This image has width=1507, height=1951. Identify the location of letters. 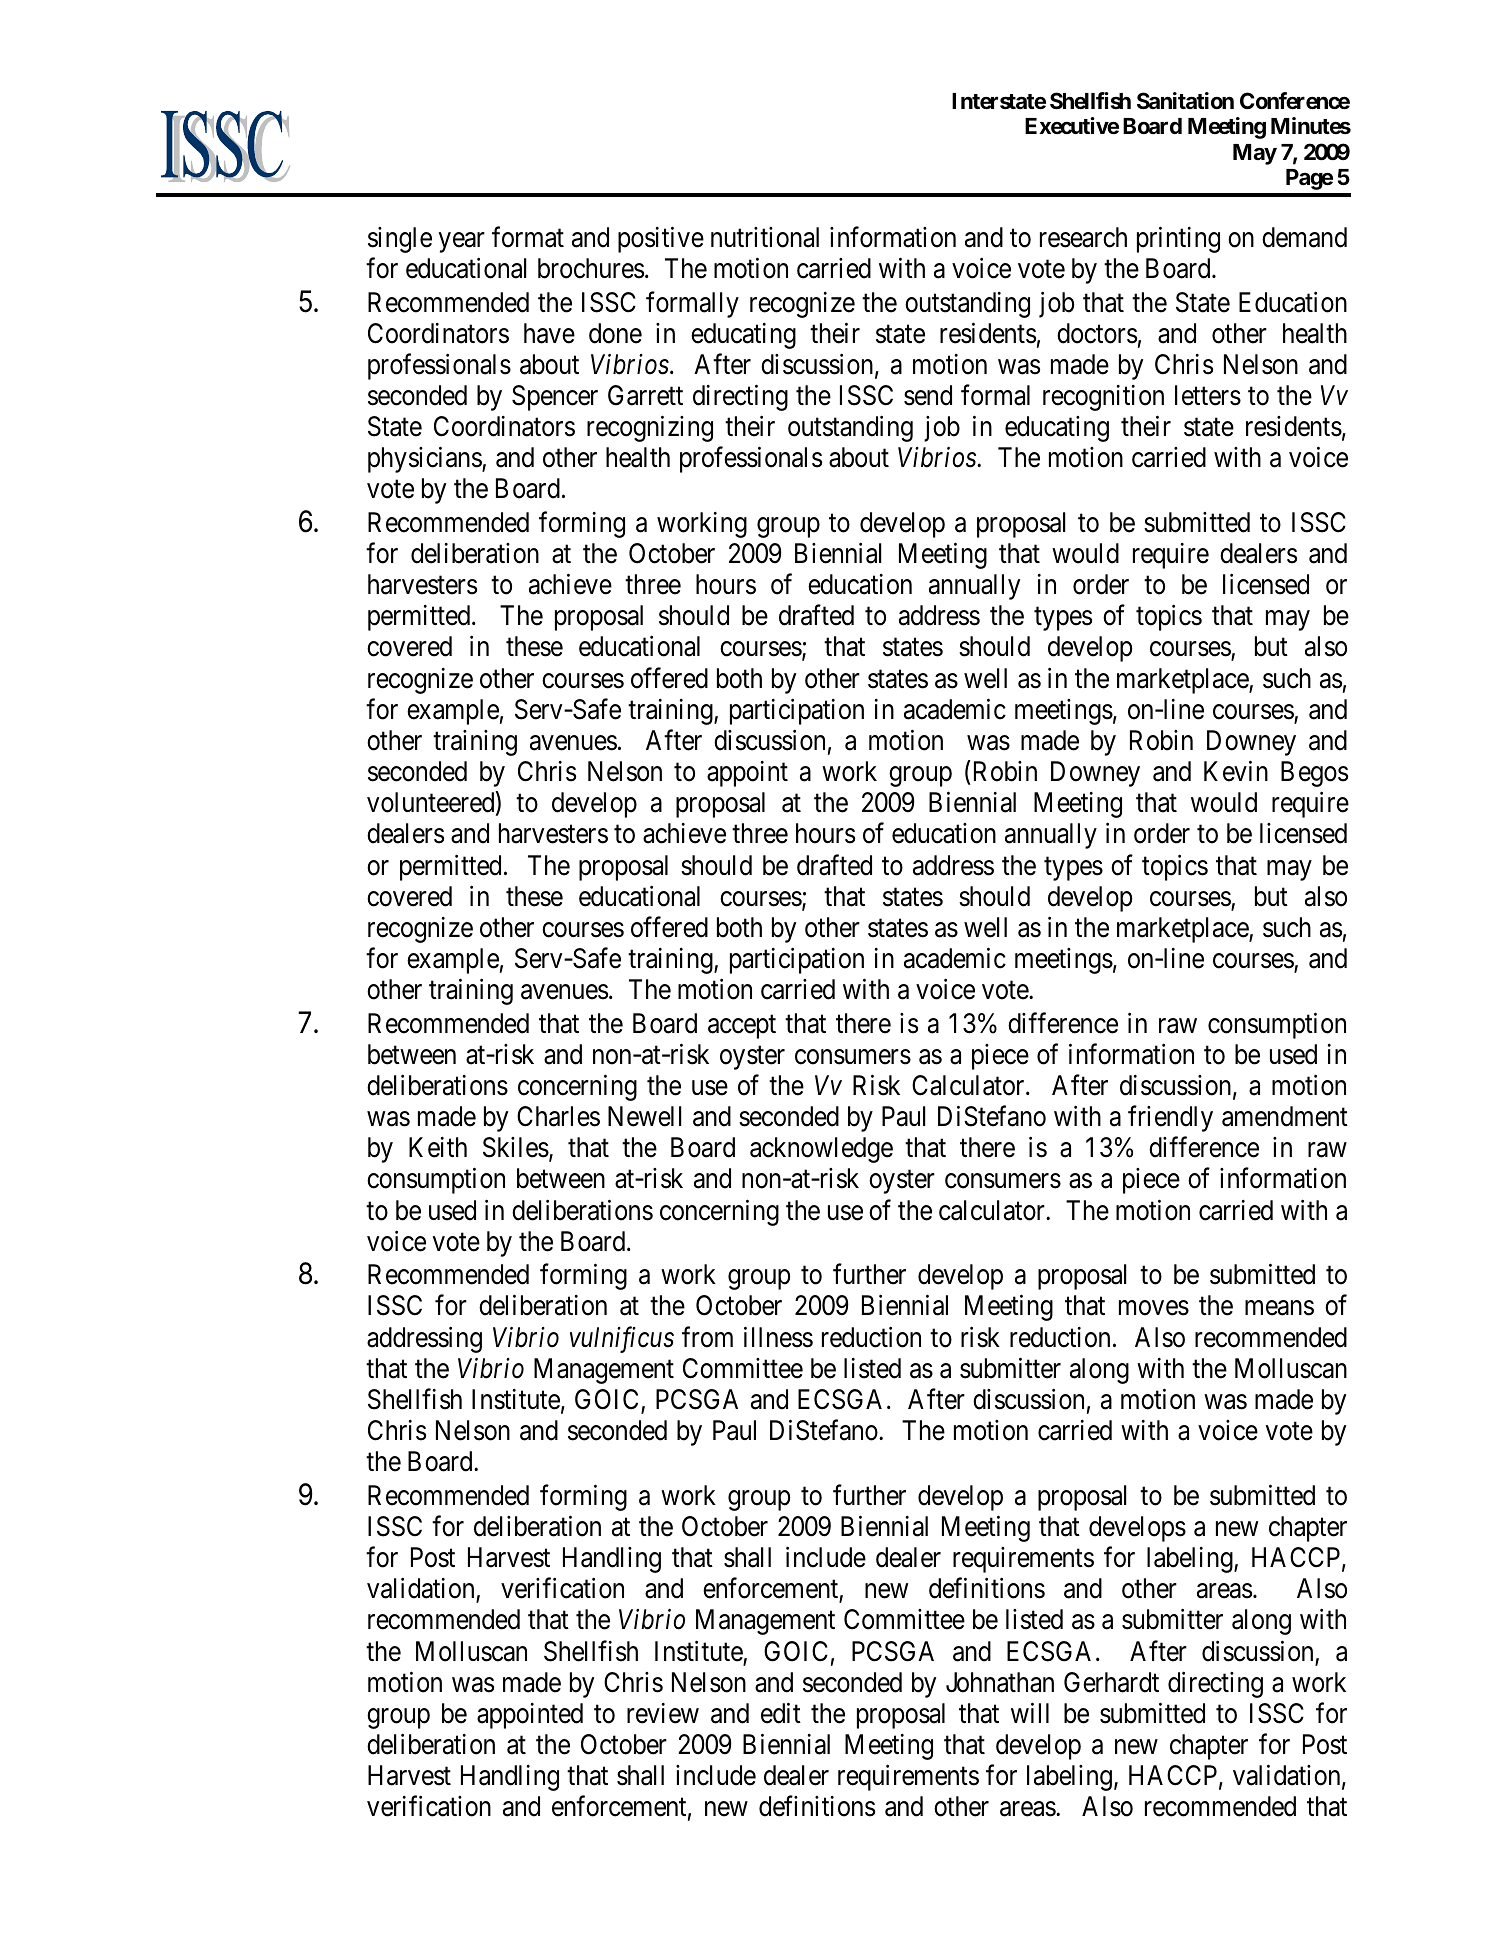
(1208, 395).
